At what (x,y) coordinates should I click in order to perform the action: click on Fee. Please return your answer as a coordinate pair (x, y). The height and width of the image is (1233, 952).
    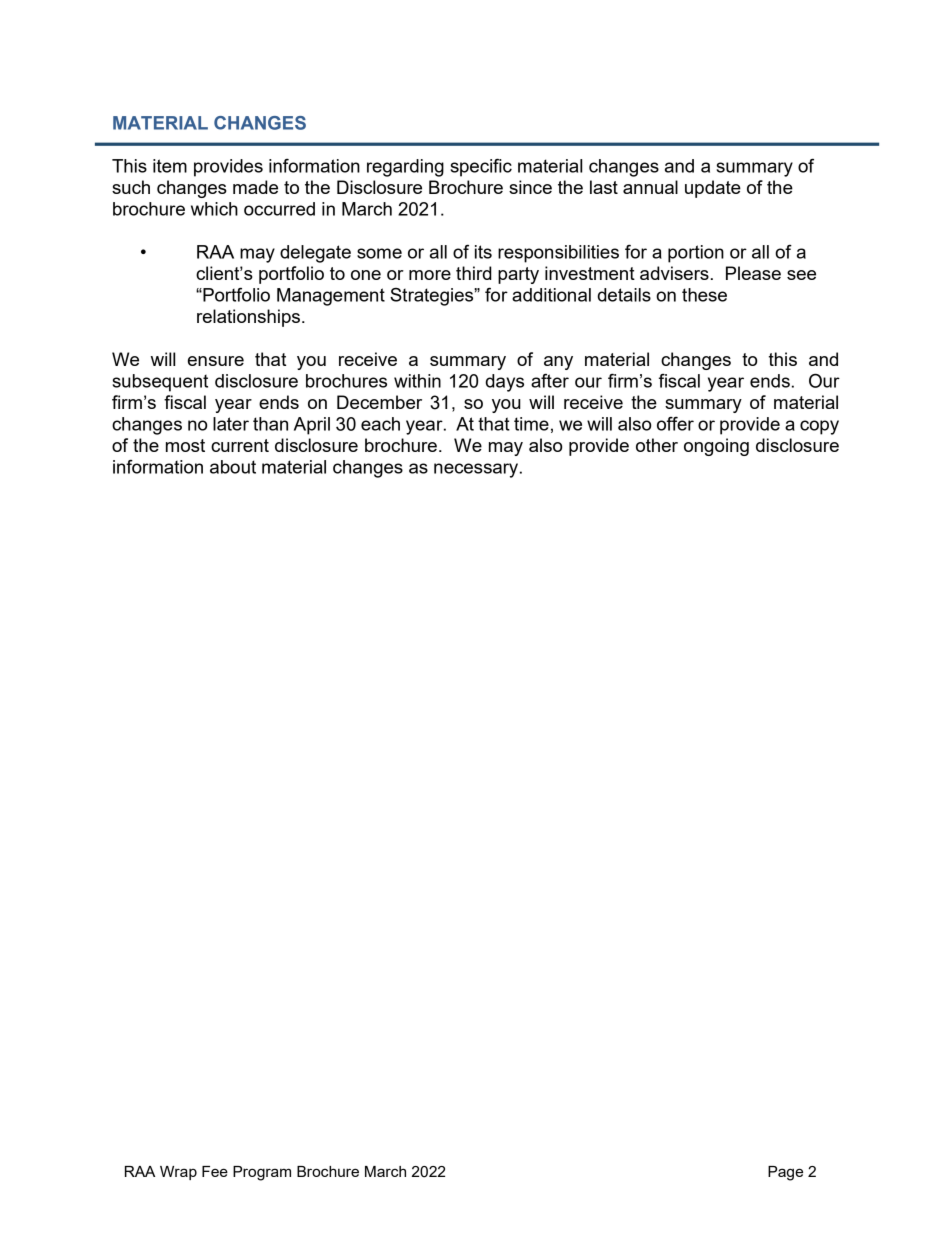
    Looking at the image, I should click on (215, 1171).
